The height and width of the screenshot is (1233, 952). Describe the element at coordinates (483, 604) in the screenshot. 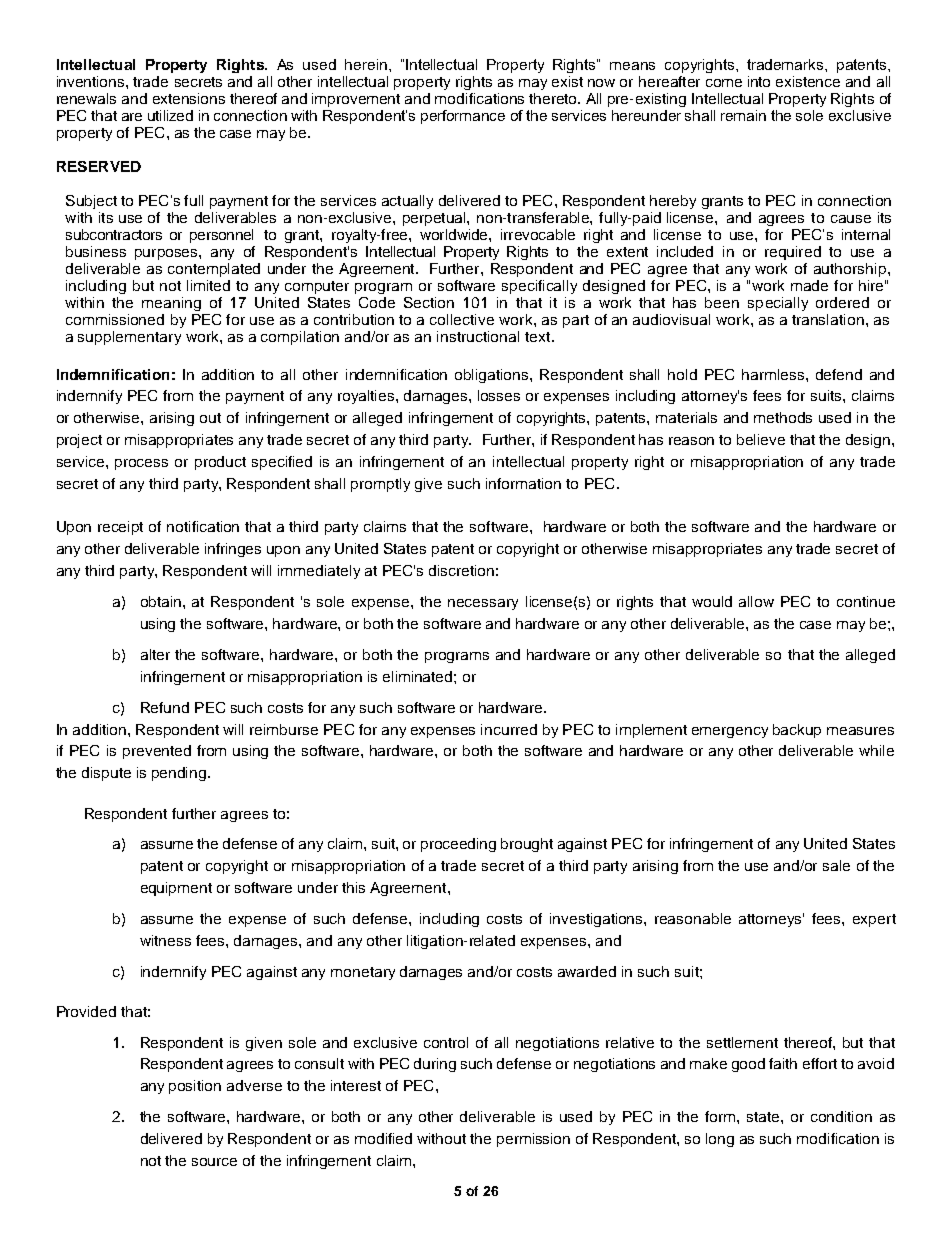

I see `necessary` at that location.
